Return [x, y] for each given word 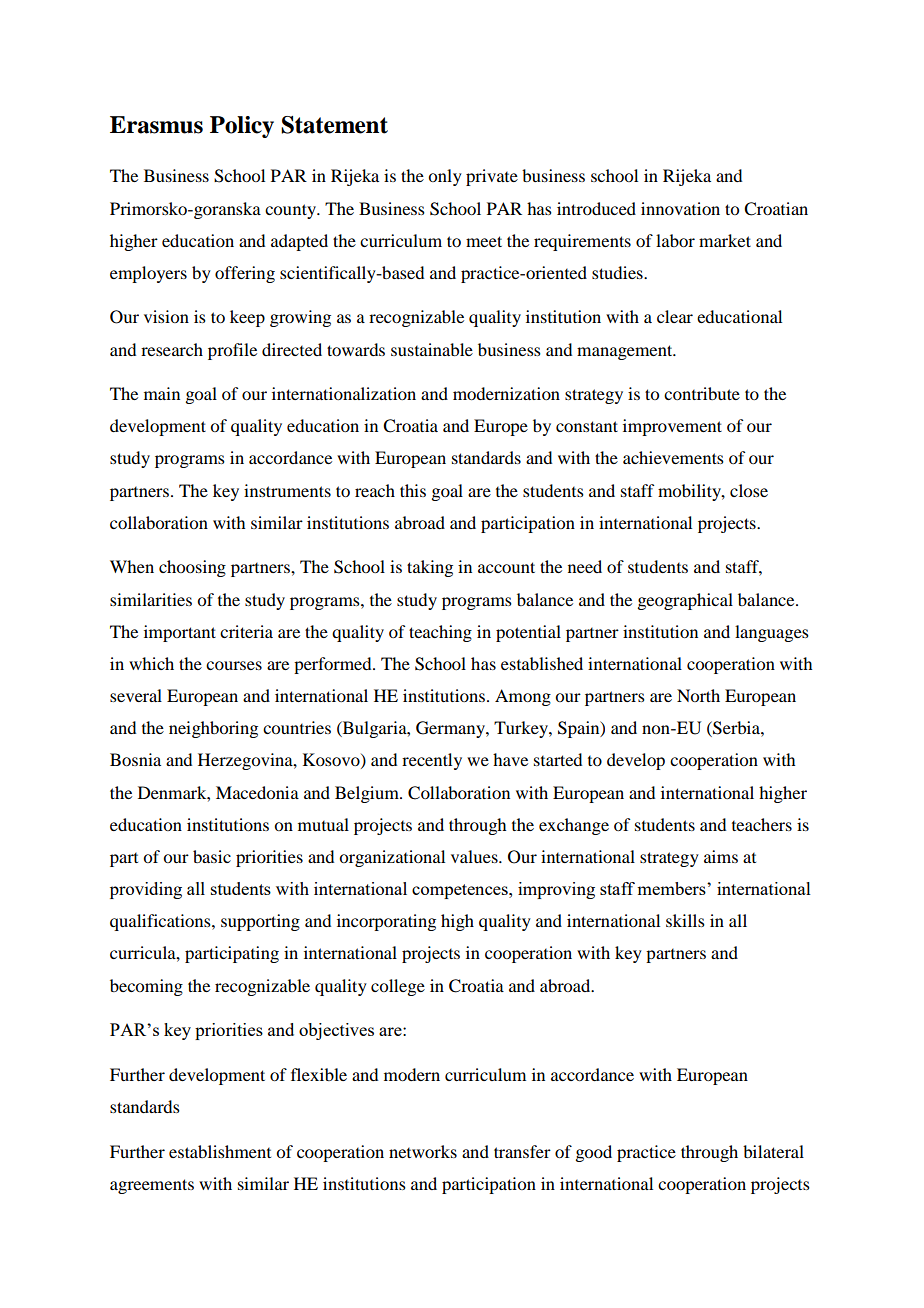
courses [234, 665]
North [698, 695]
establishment [220, 1151]
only [445, 177]
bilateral [773, 1151]
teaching [440, 633]
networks [423, 1151]
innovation [680, 208]
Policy [242, 127]
